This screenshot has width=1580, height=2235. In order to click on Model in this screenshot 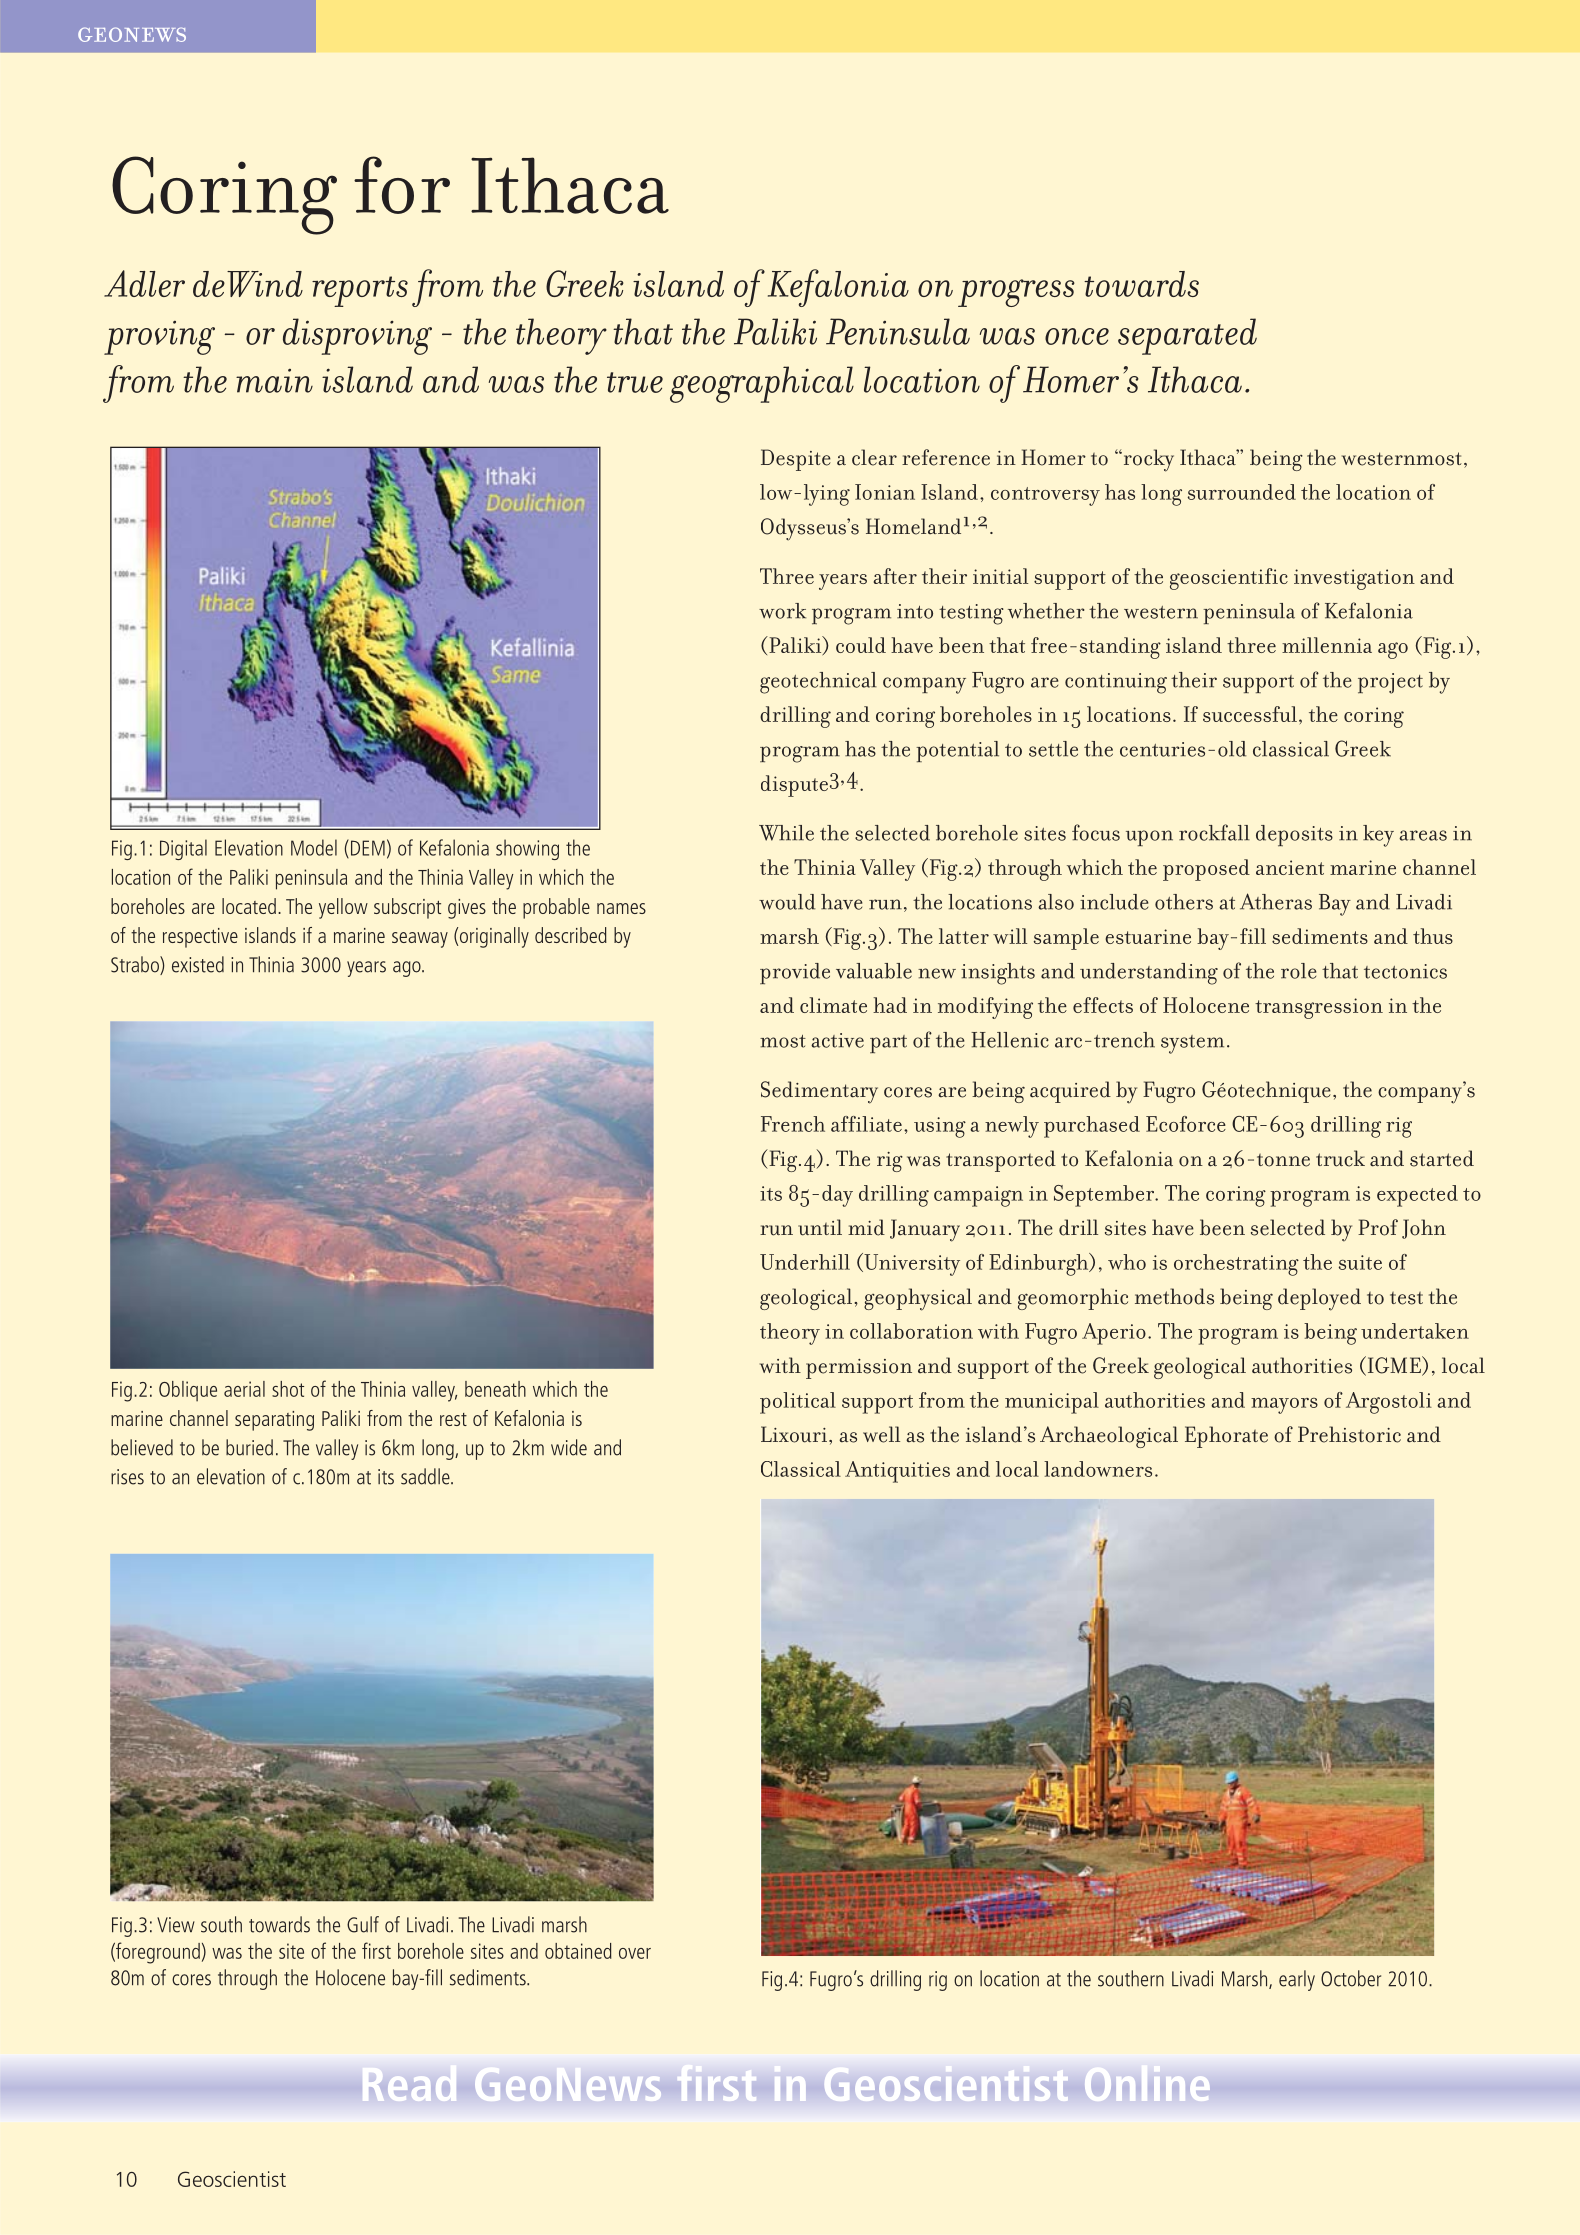, I will do `click(314, 847)`.
